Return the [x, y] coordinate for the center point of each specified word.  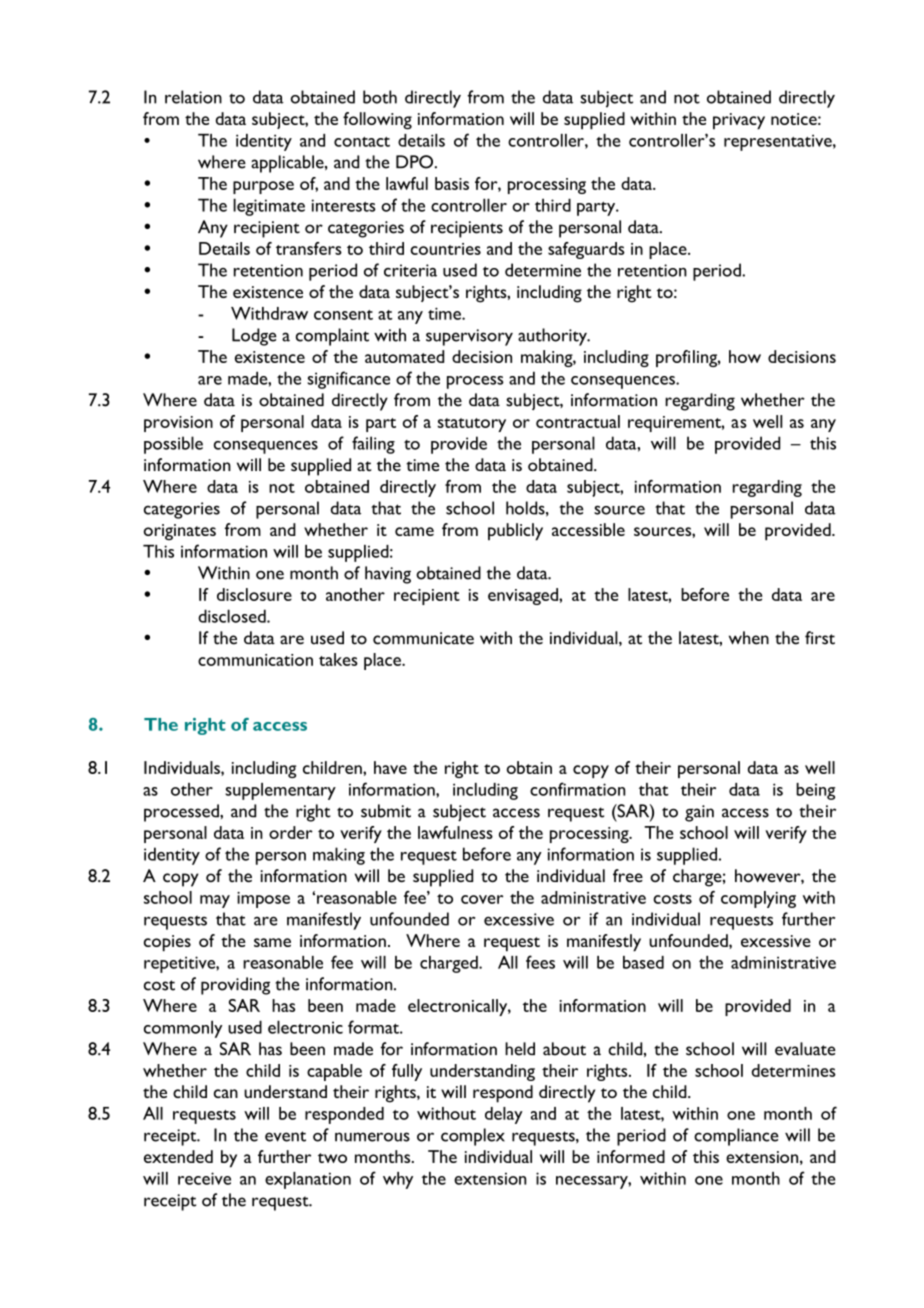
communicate [423, 638]
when [749, 638]
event [285, 1136]
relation [193, 97]
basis [452, 183]
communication [255, 660]
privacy [739, 121]
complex [473, 1137]
